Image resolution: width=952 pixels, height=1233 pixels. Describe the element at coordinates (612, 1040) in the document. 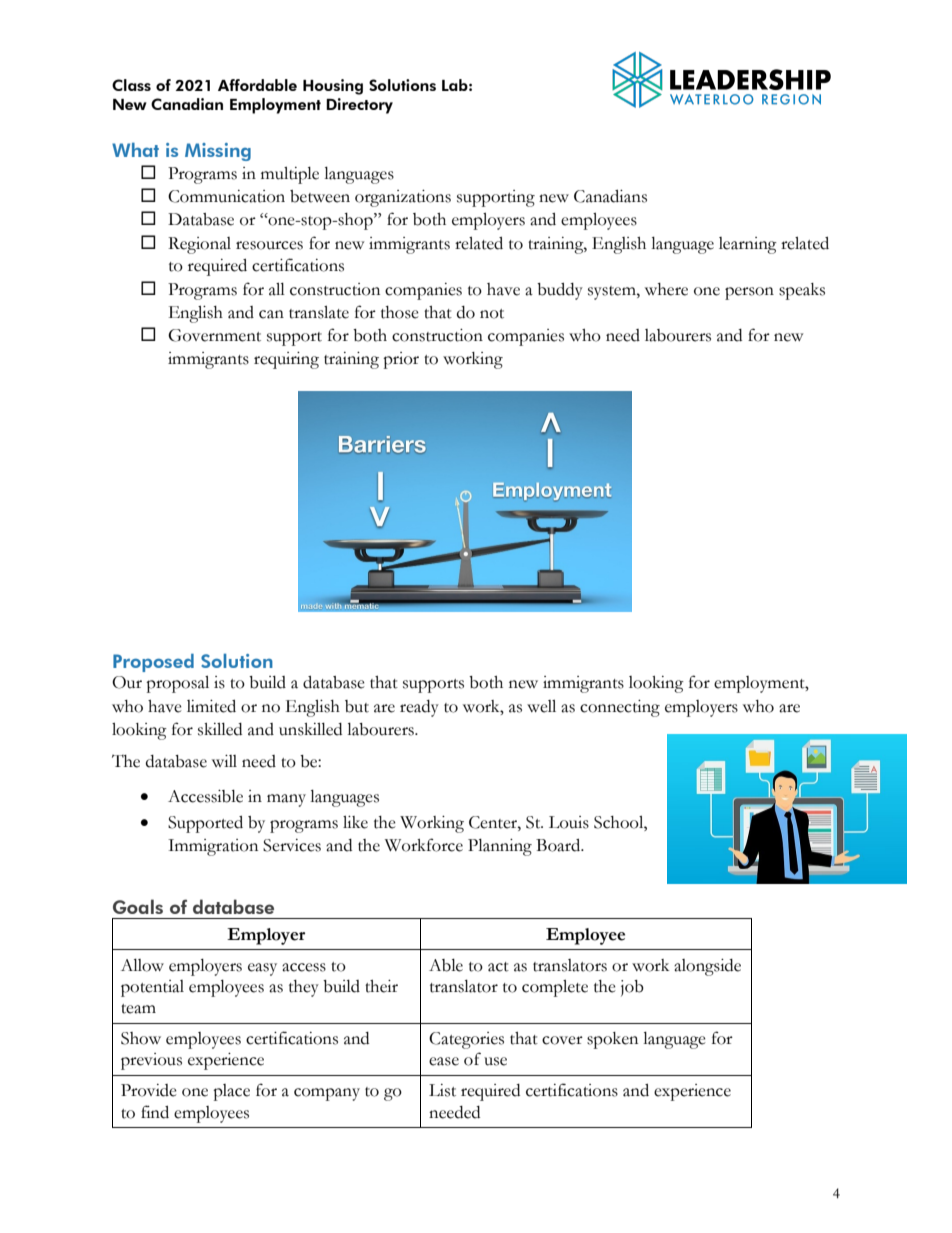

I see `spoken` at that location.
